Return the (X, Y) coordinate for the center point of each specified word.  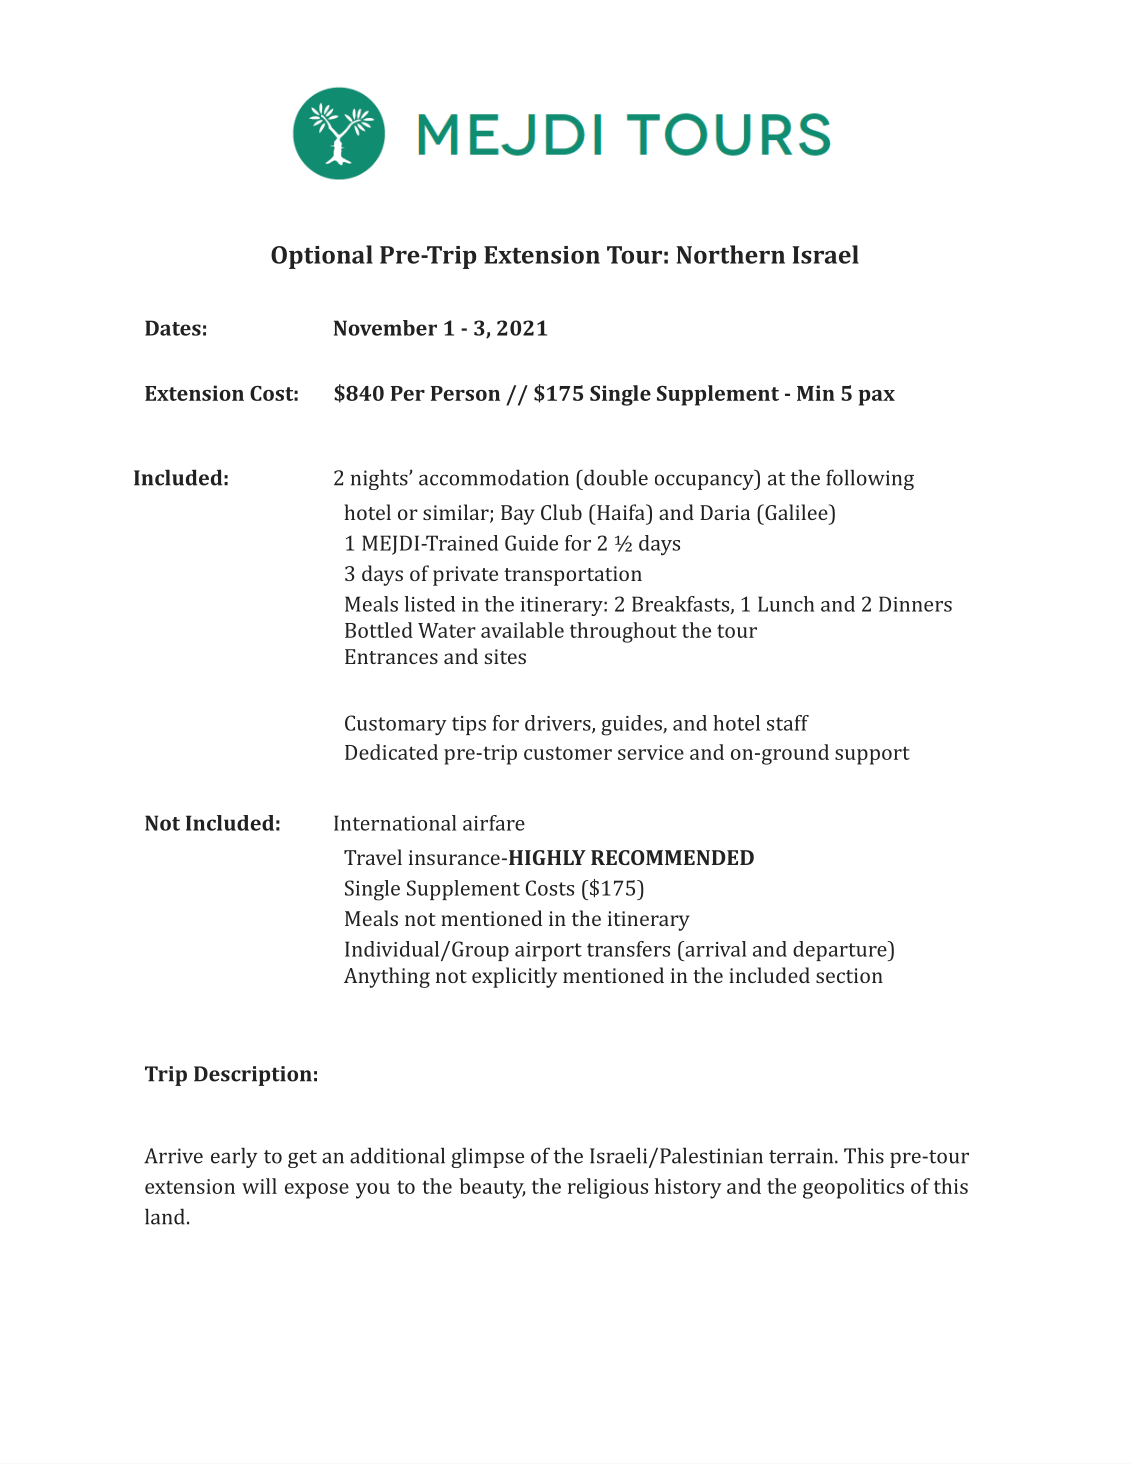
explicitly (514, 977)
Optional (322, 257)
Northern (730, 254)
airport (548, 951)
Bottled (379, 630)
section (849, 975)
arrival (714, 949)
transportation (573, 576)
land (165, 1216)
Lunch (786, 604)
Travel (373, 857)
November (385, 328)
